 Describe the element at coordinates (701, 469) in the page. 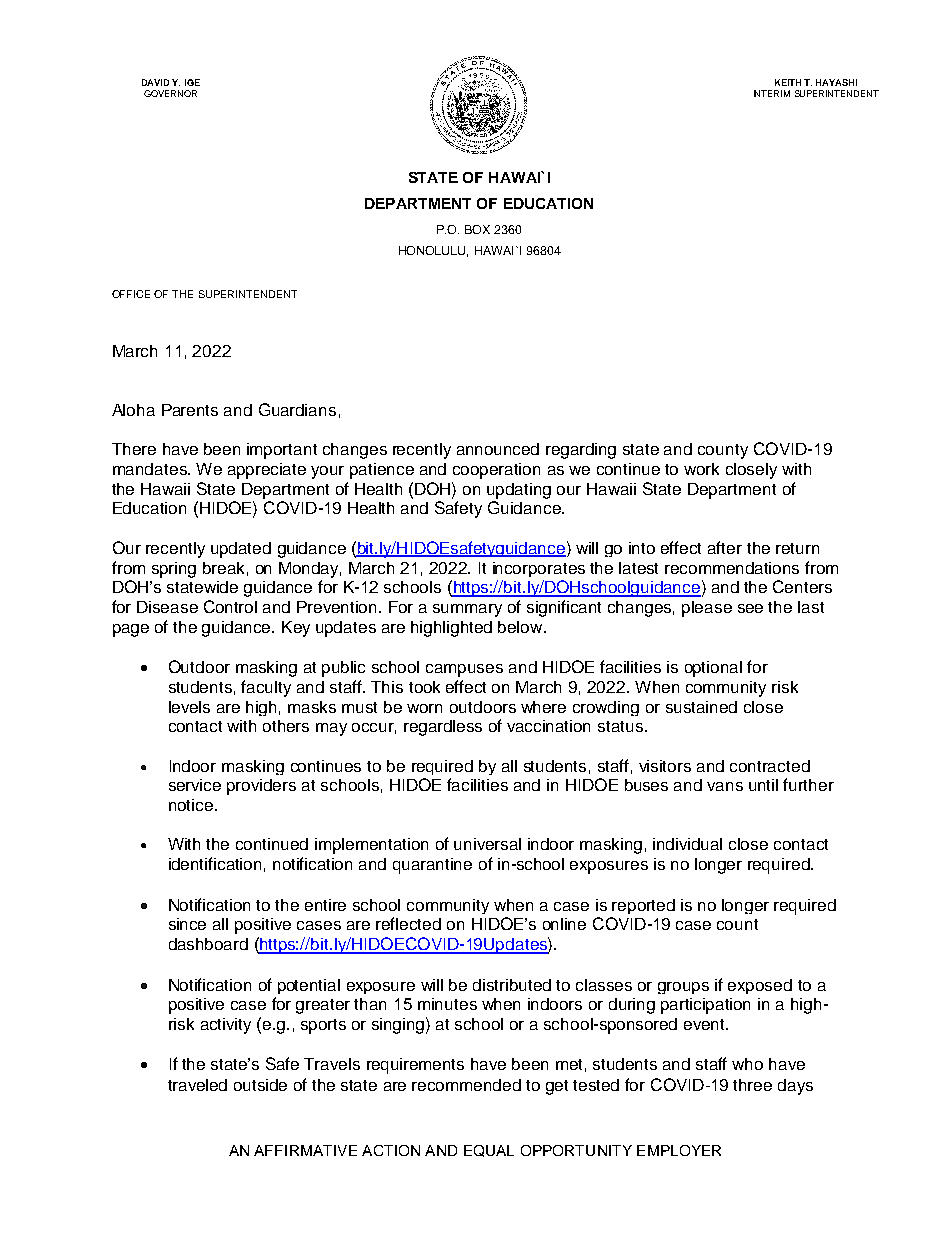

I see `work` at that location.
